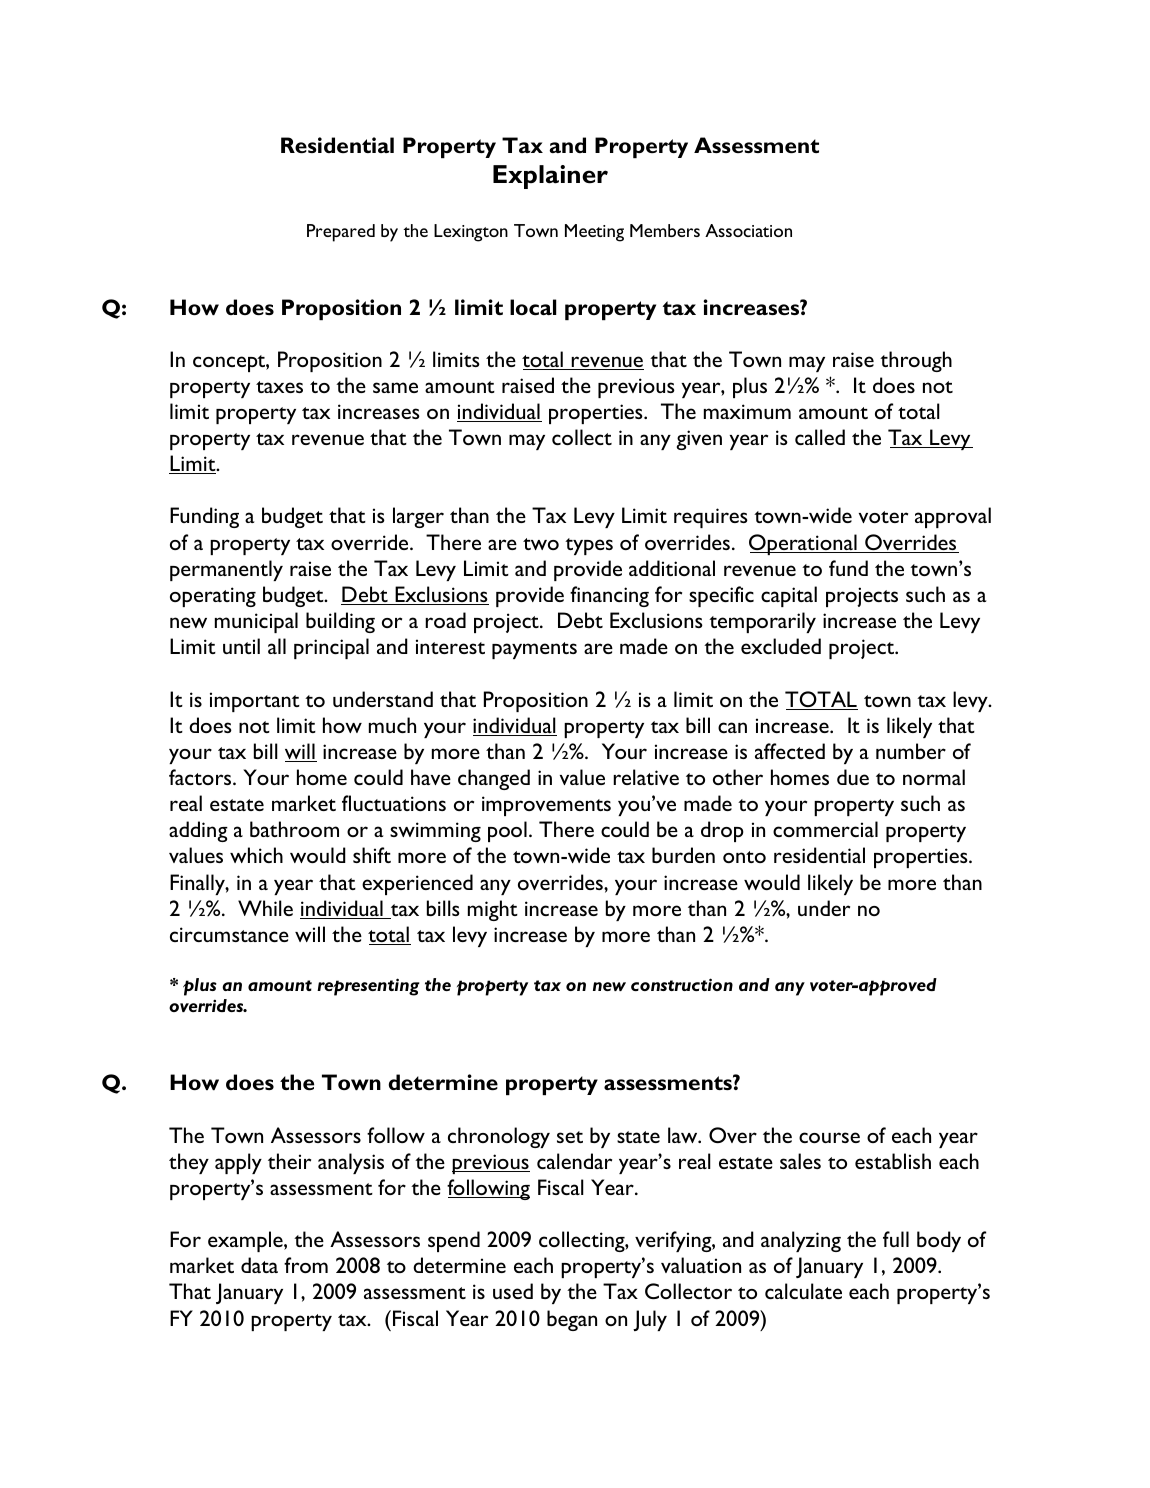 This screenshot has width=1150, height=1488. Describe the element at coordinates (829, 1137) in the screenshot. I see `course` at that location.
